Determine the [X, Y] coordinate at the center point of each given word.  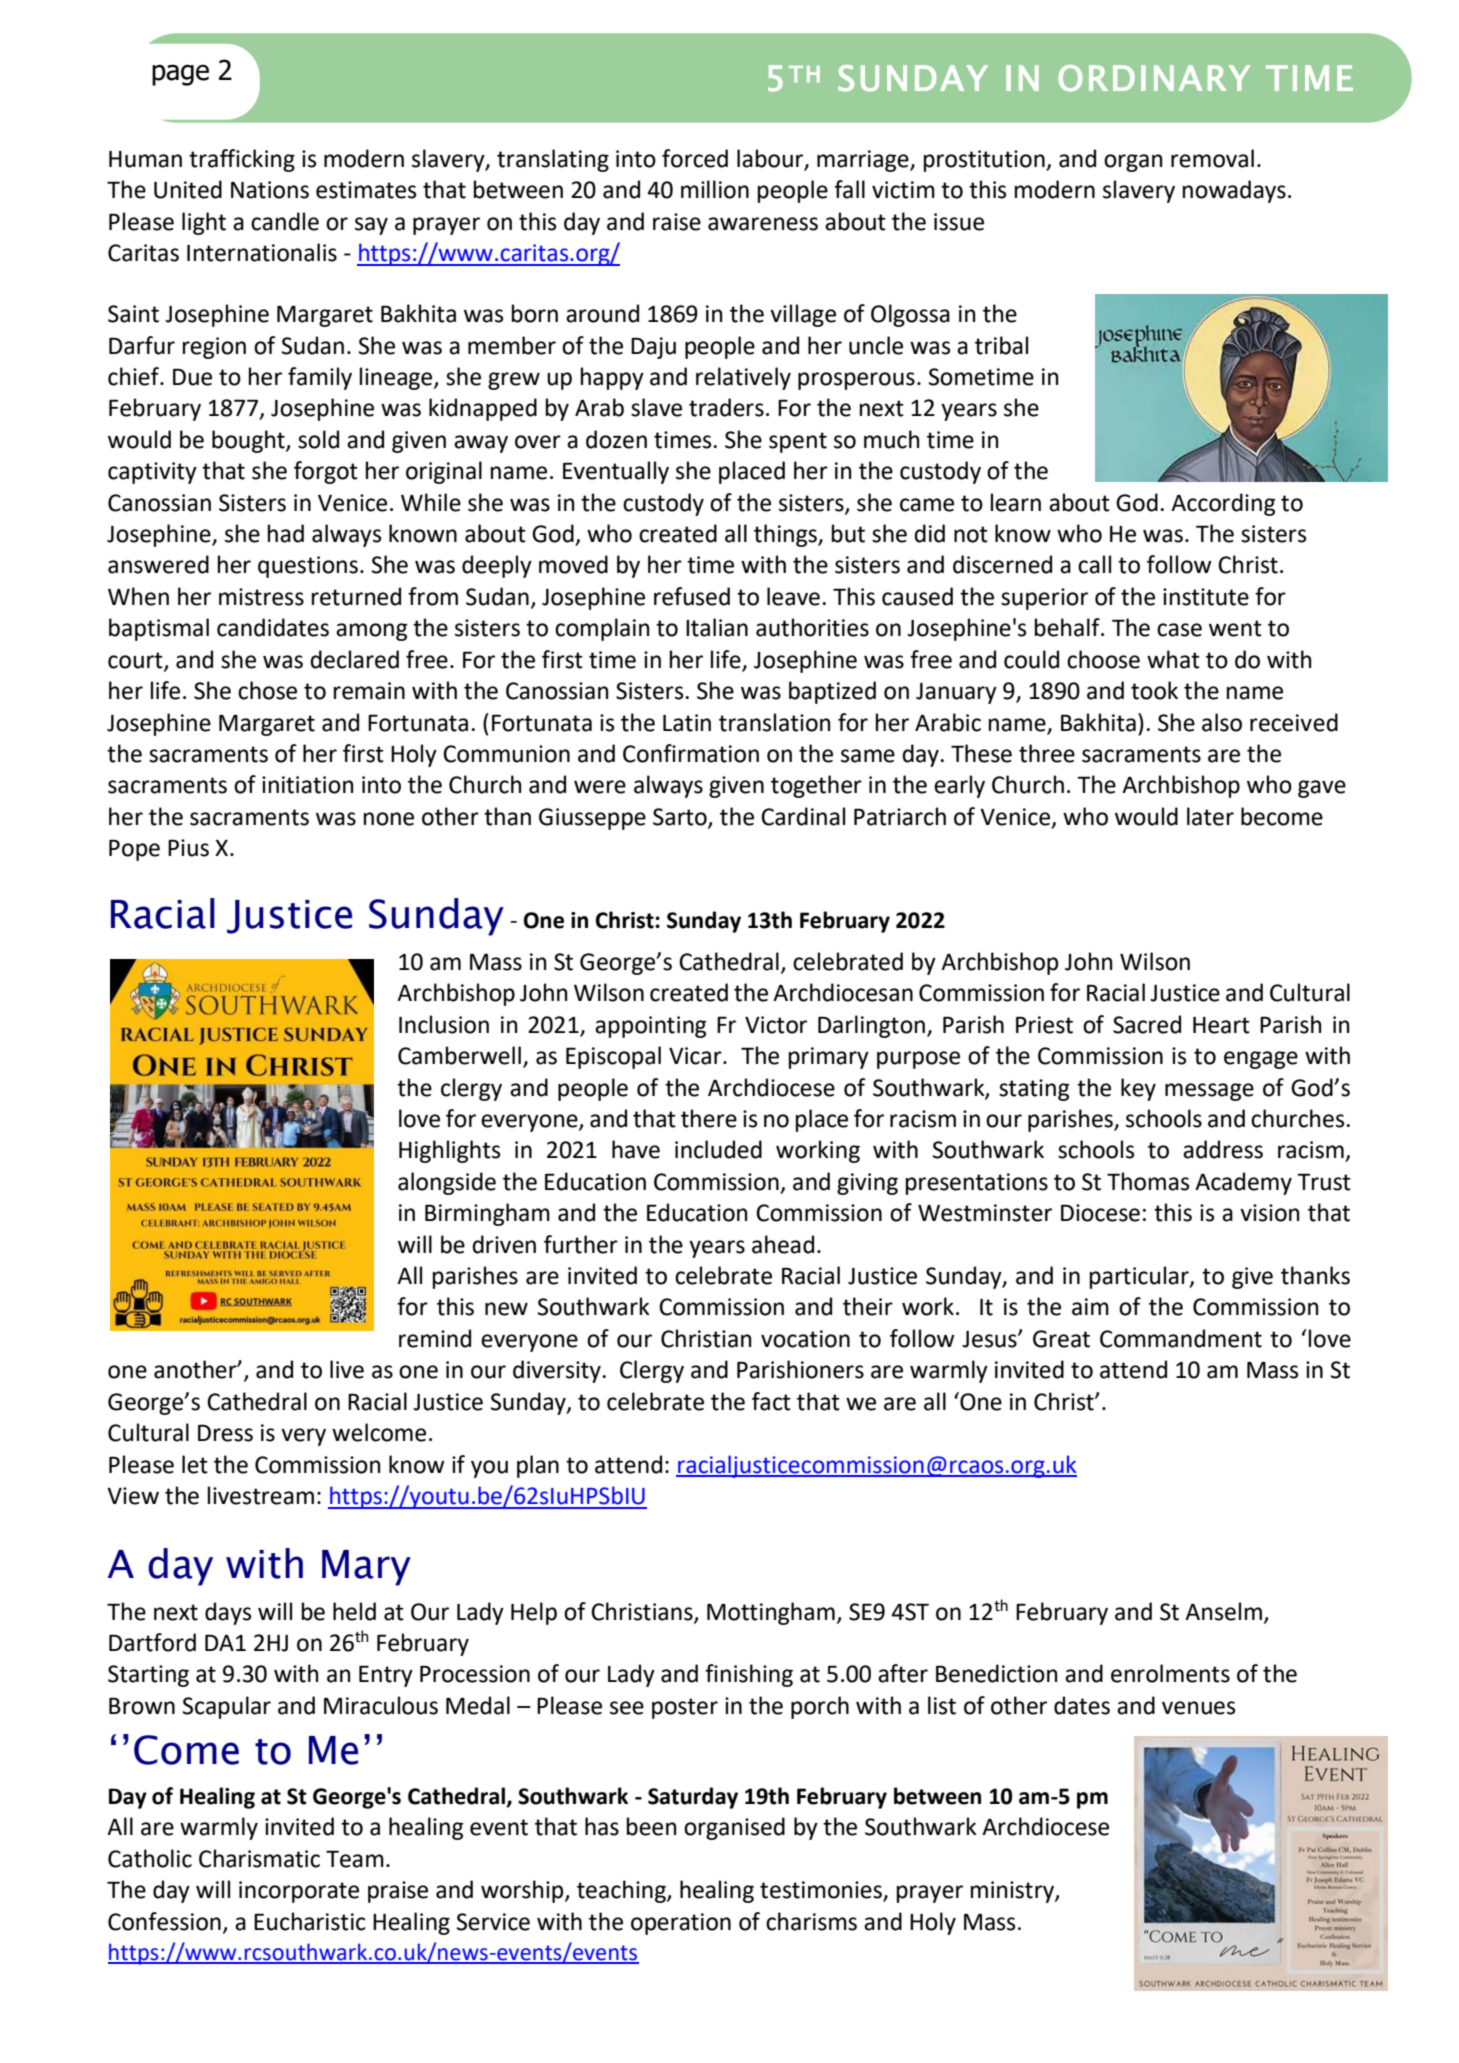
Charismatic [259, 1858]
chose [267, 690]
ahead [783, 1244]
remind [435, 1338]
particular [1140, 1277]
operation [681, 1924]
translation [775, 722]
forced [695, 158]
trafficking [242, 160]
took [1154, 690]
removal [1212, 158]
